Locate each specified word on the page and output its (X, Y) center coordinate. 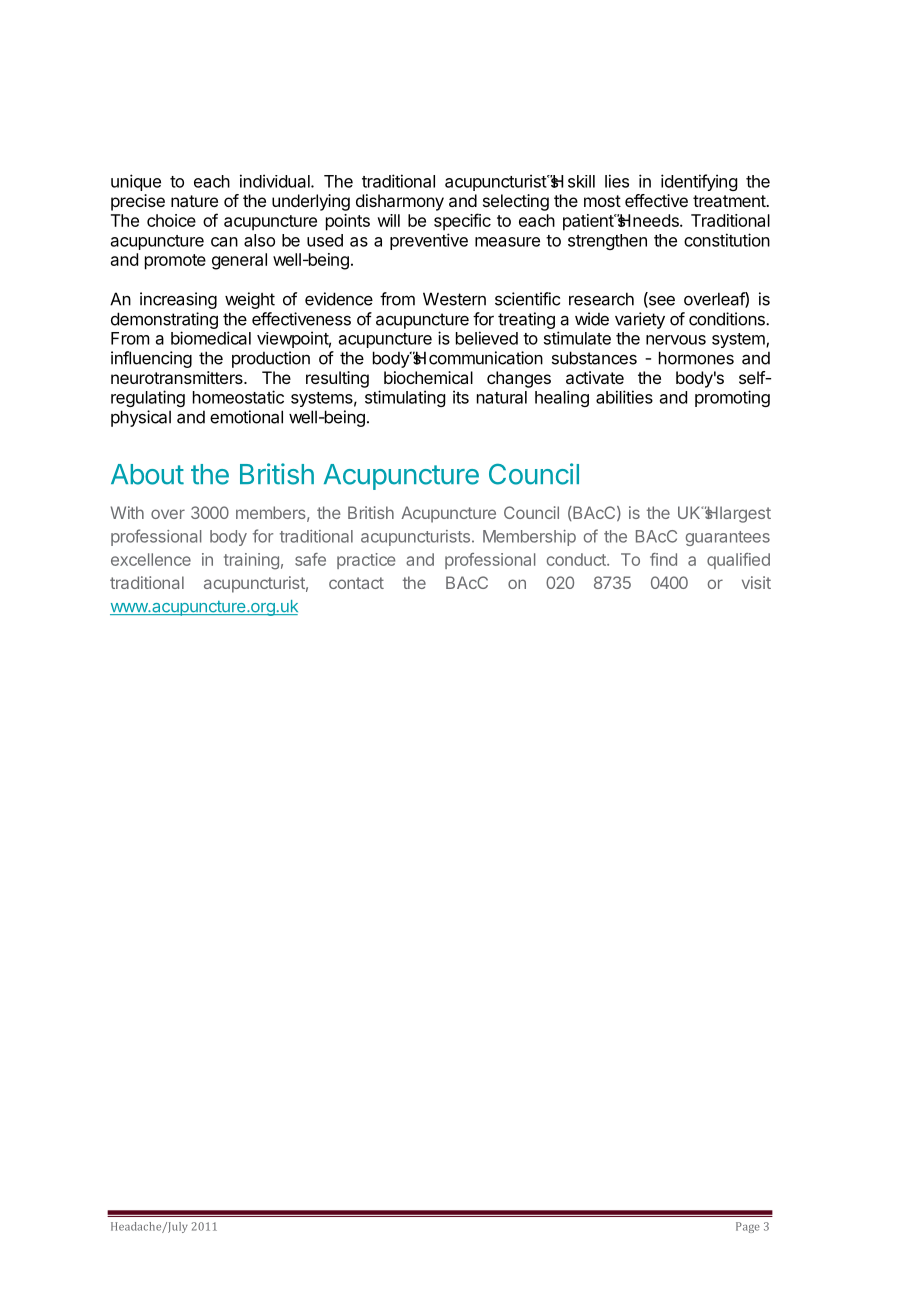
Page (748, 1227)
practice (366, 561)
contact (356, 583)
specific (462, 222)
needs (657, 220)
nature (194, 201)
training (251, 561)
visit (756, 582)
